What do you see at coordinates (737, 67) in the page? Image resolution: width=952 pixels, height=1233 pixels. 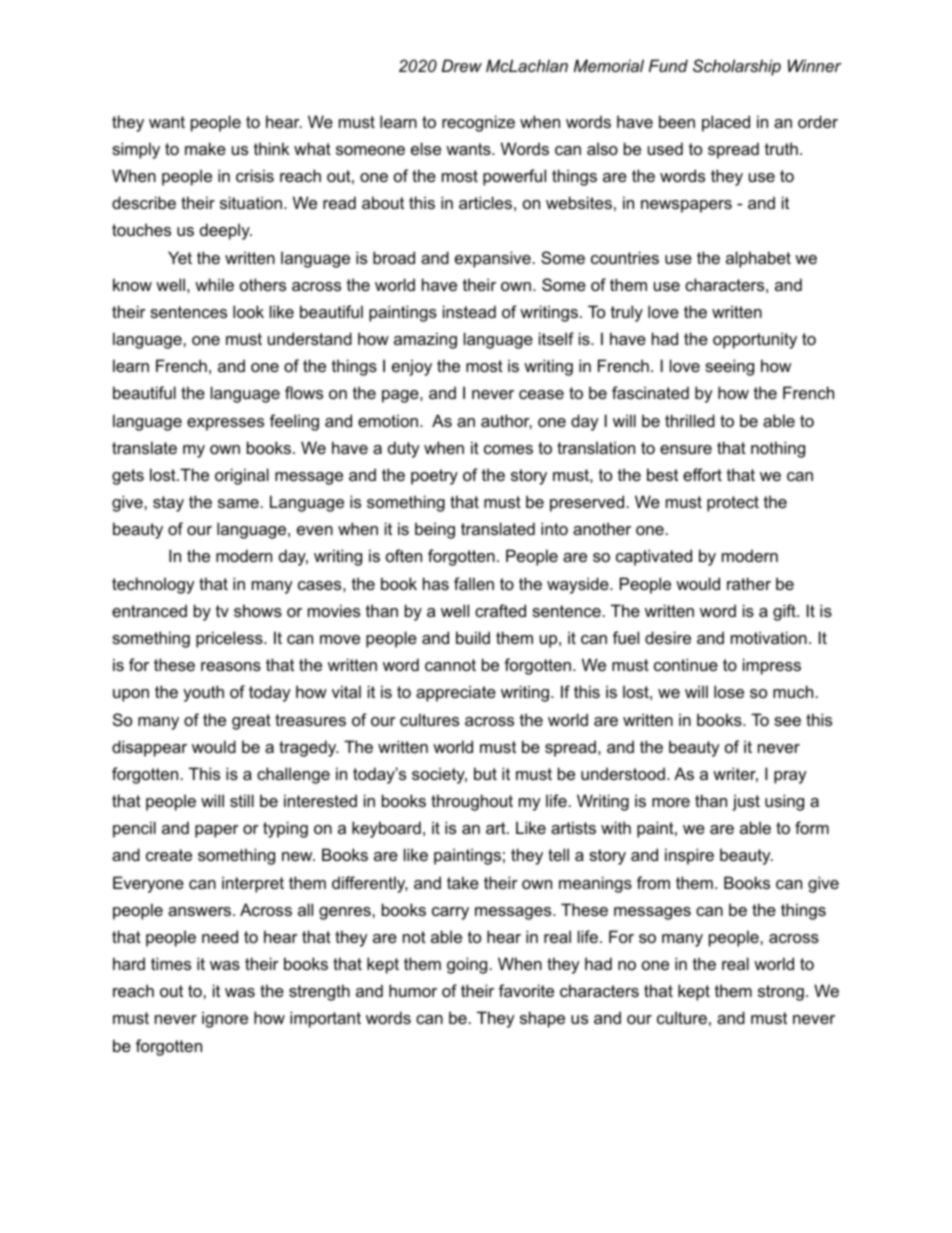 I see `Scholarship` at bounding box center [737, 67].
